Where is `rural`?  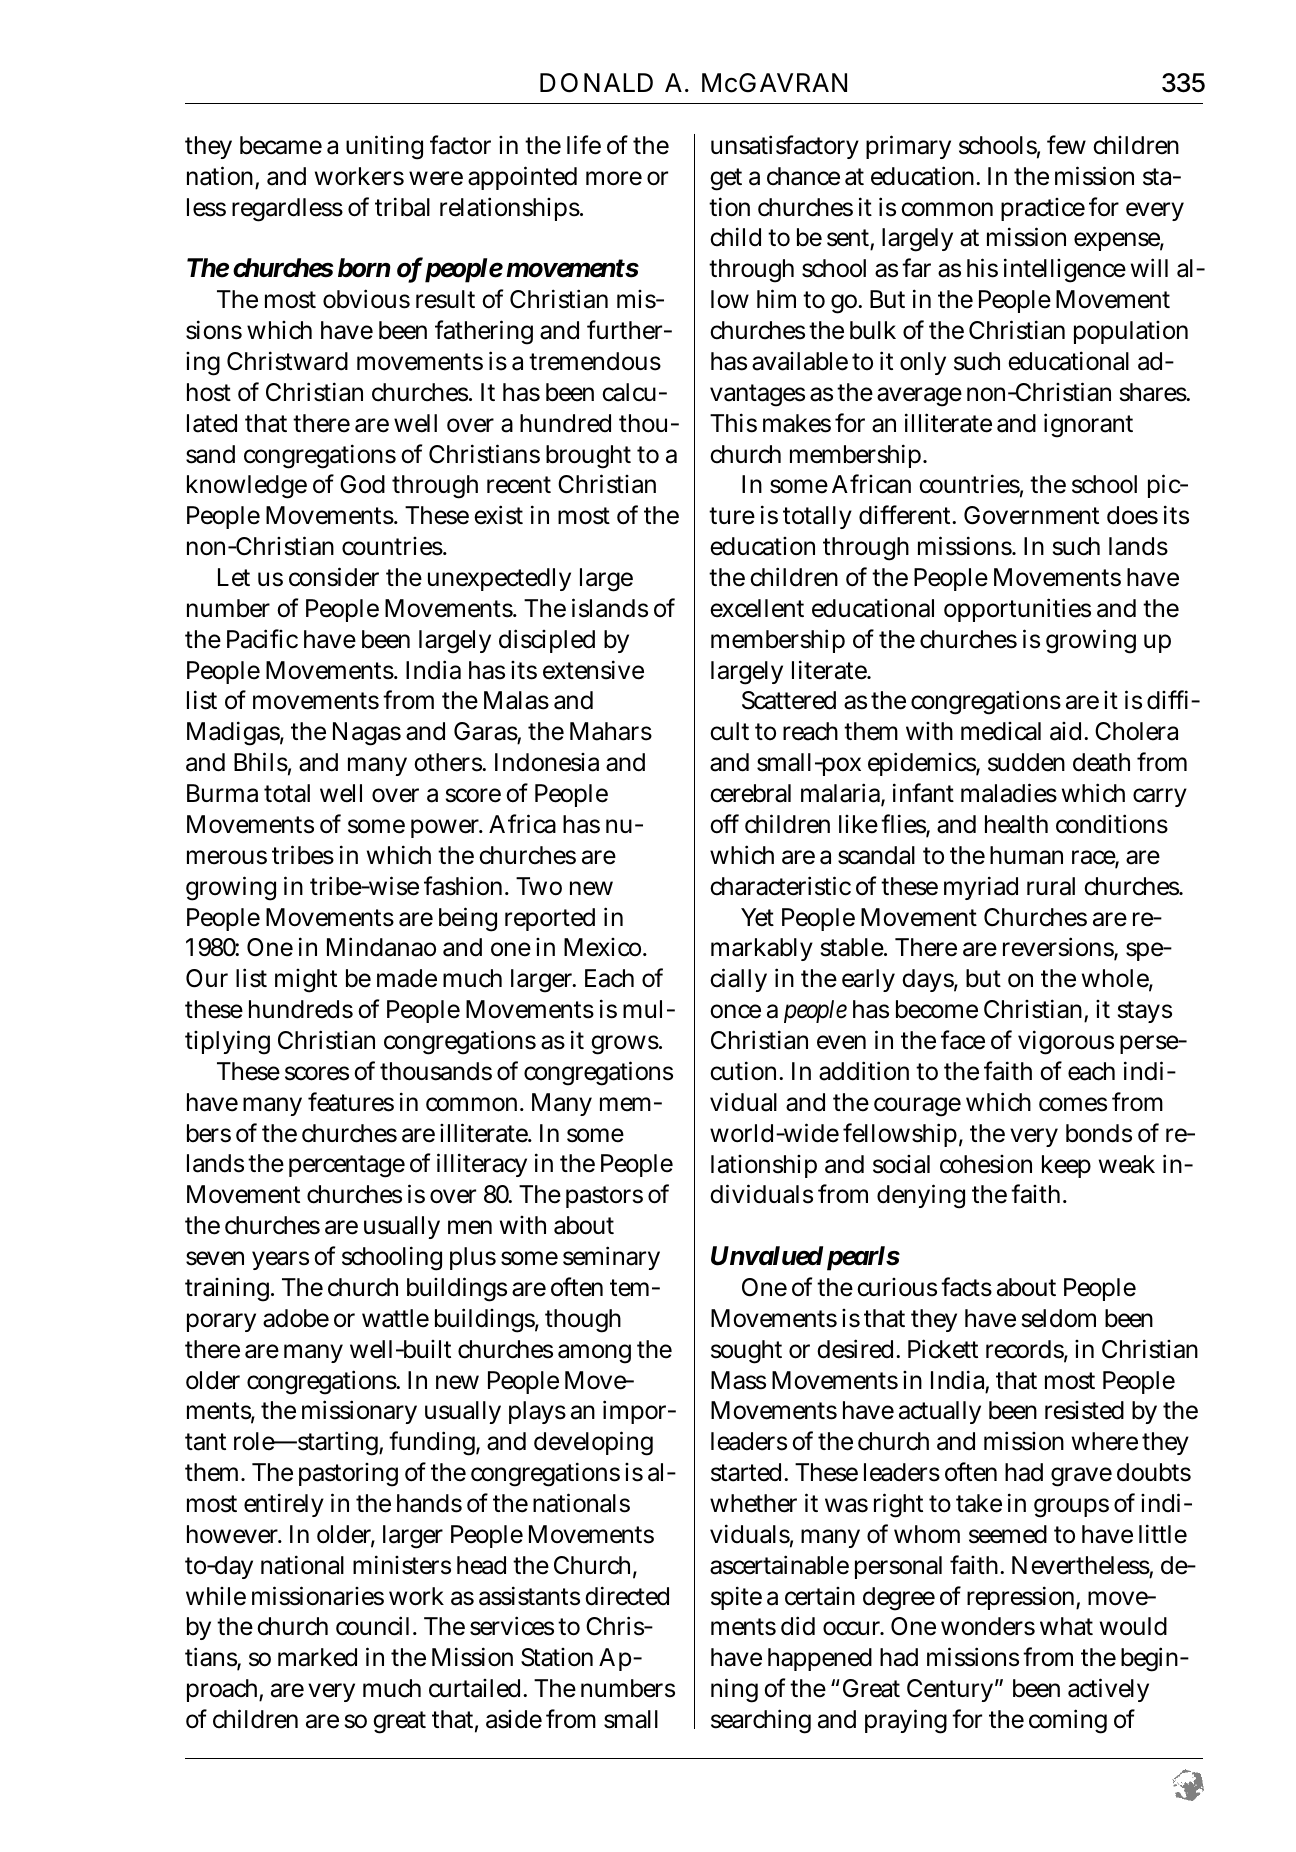
rural is located at coordinates (1051, 886).
